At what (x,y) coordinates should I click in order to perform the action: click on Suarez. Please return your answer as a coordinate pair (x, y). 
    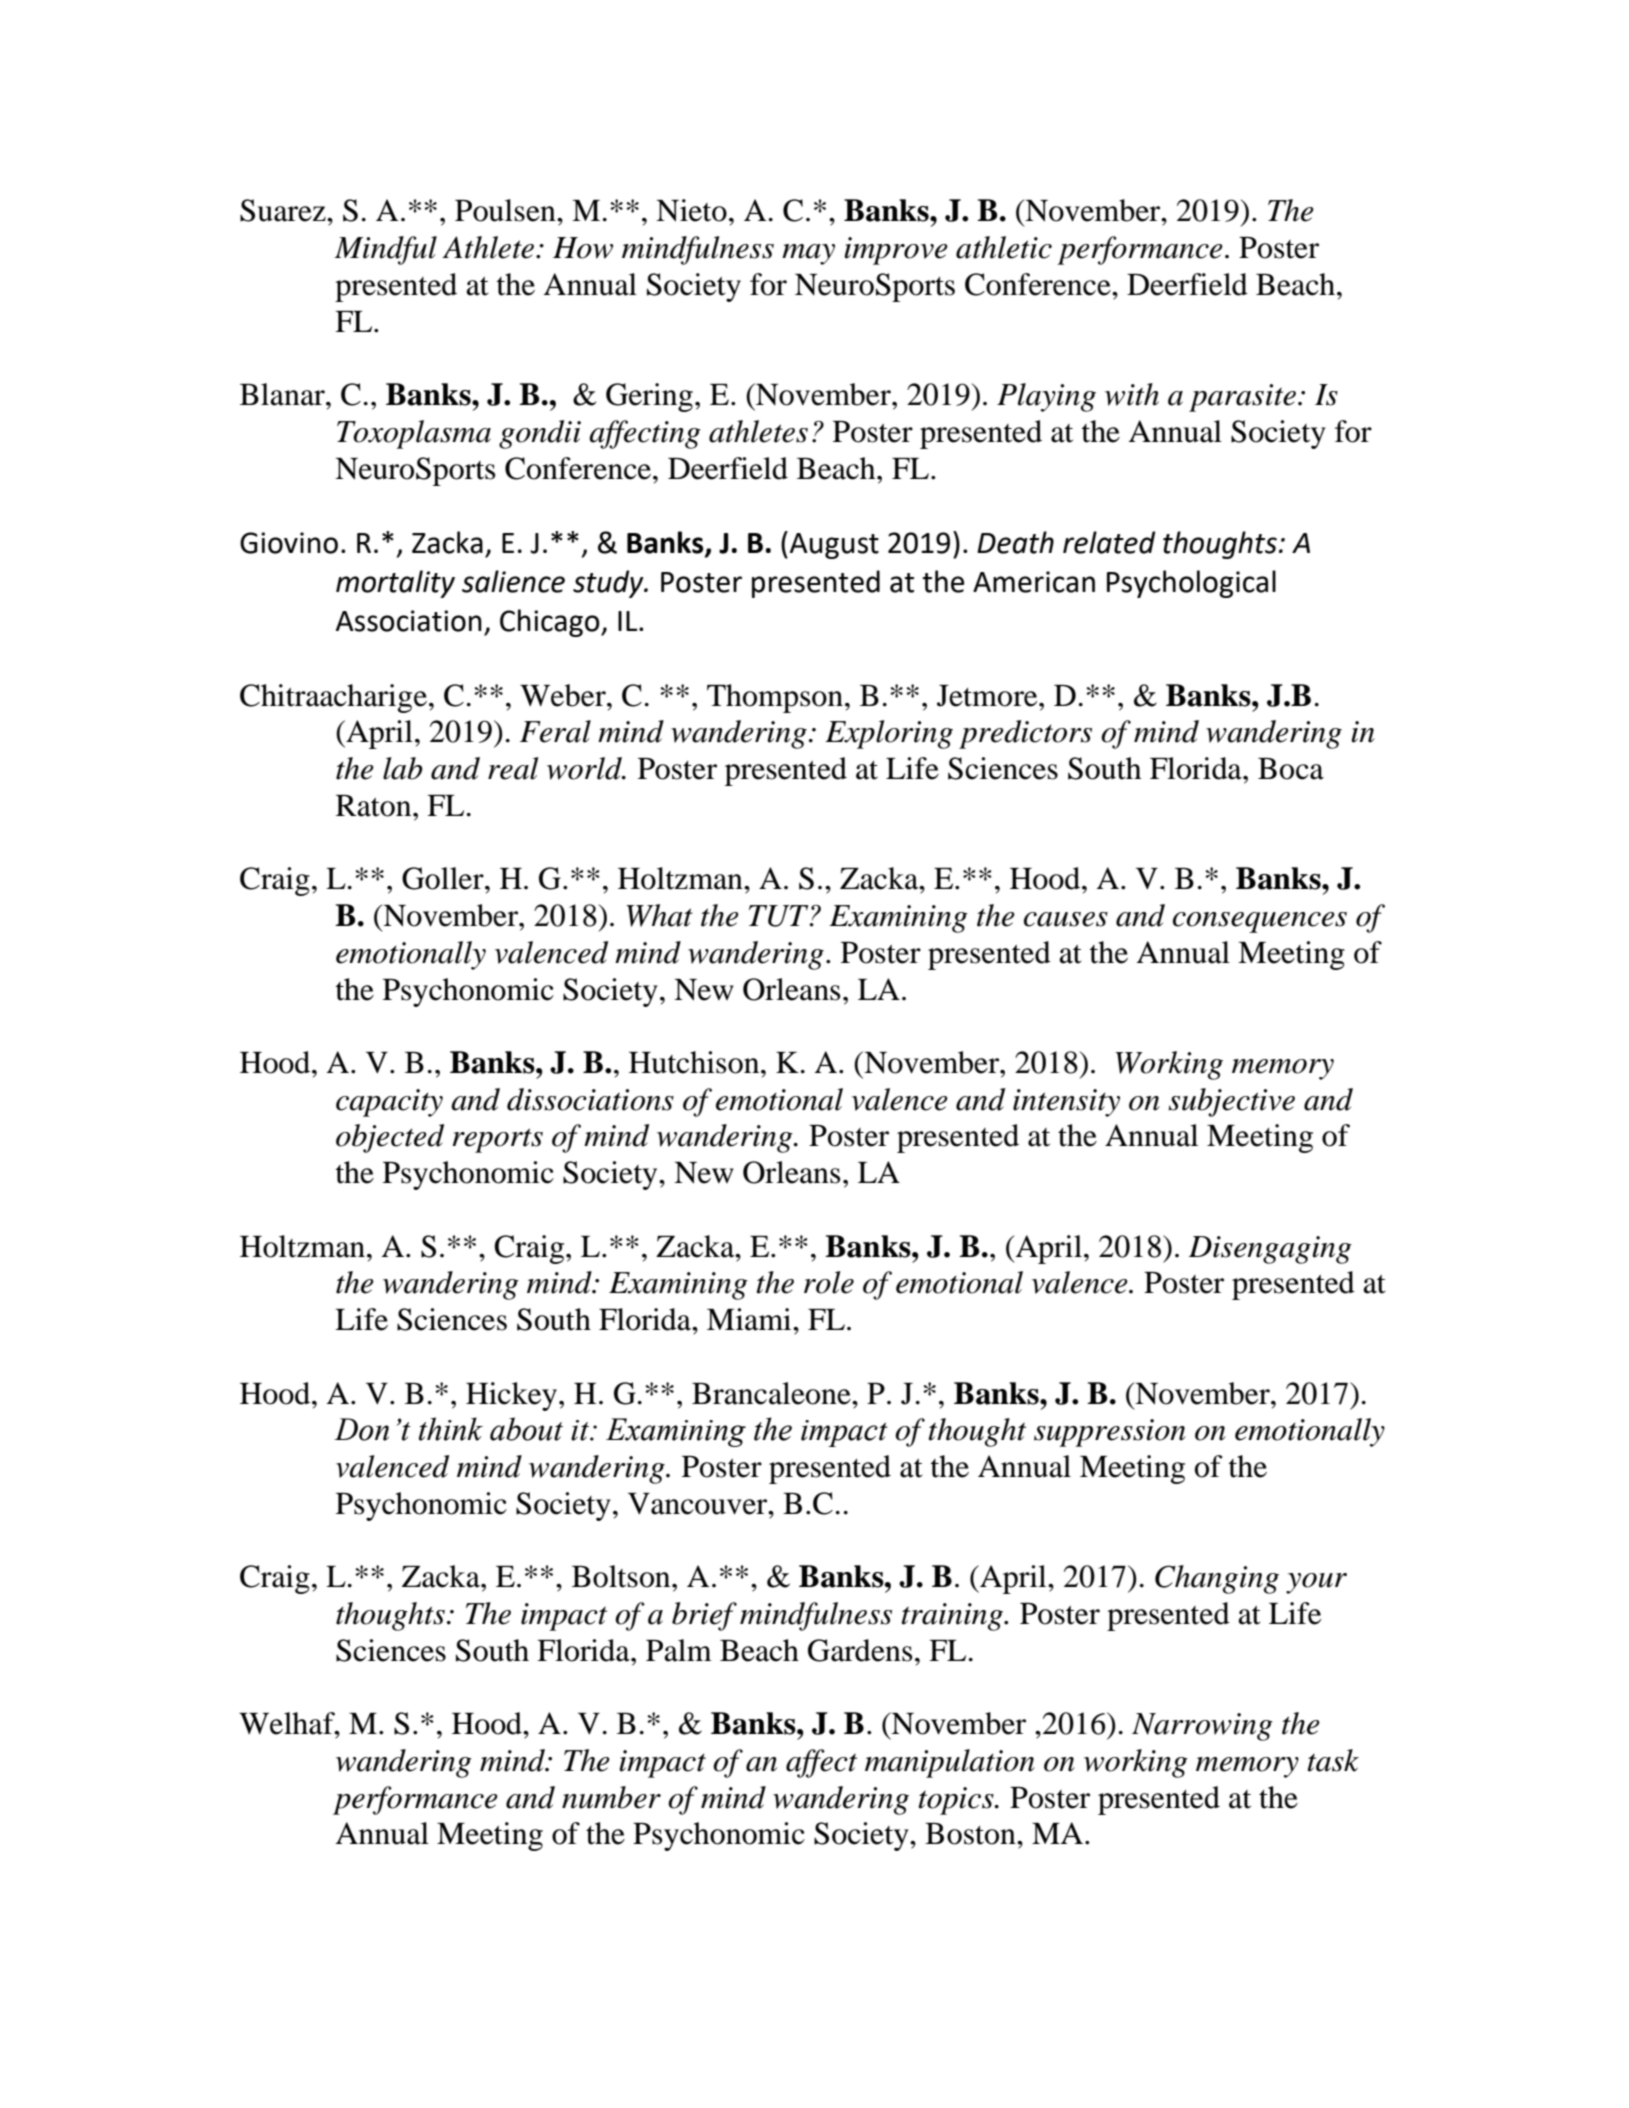
    Looking at the image, I should click on (284, 210).
